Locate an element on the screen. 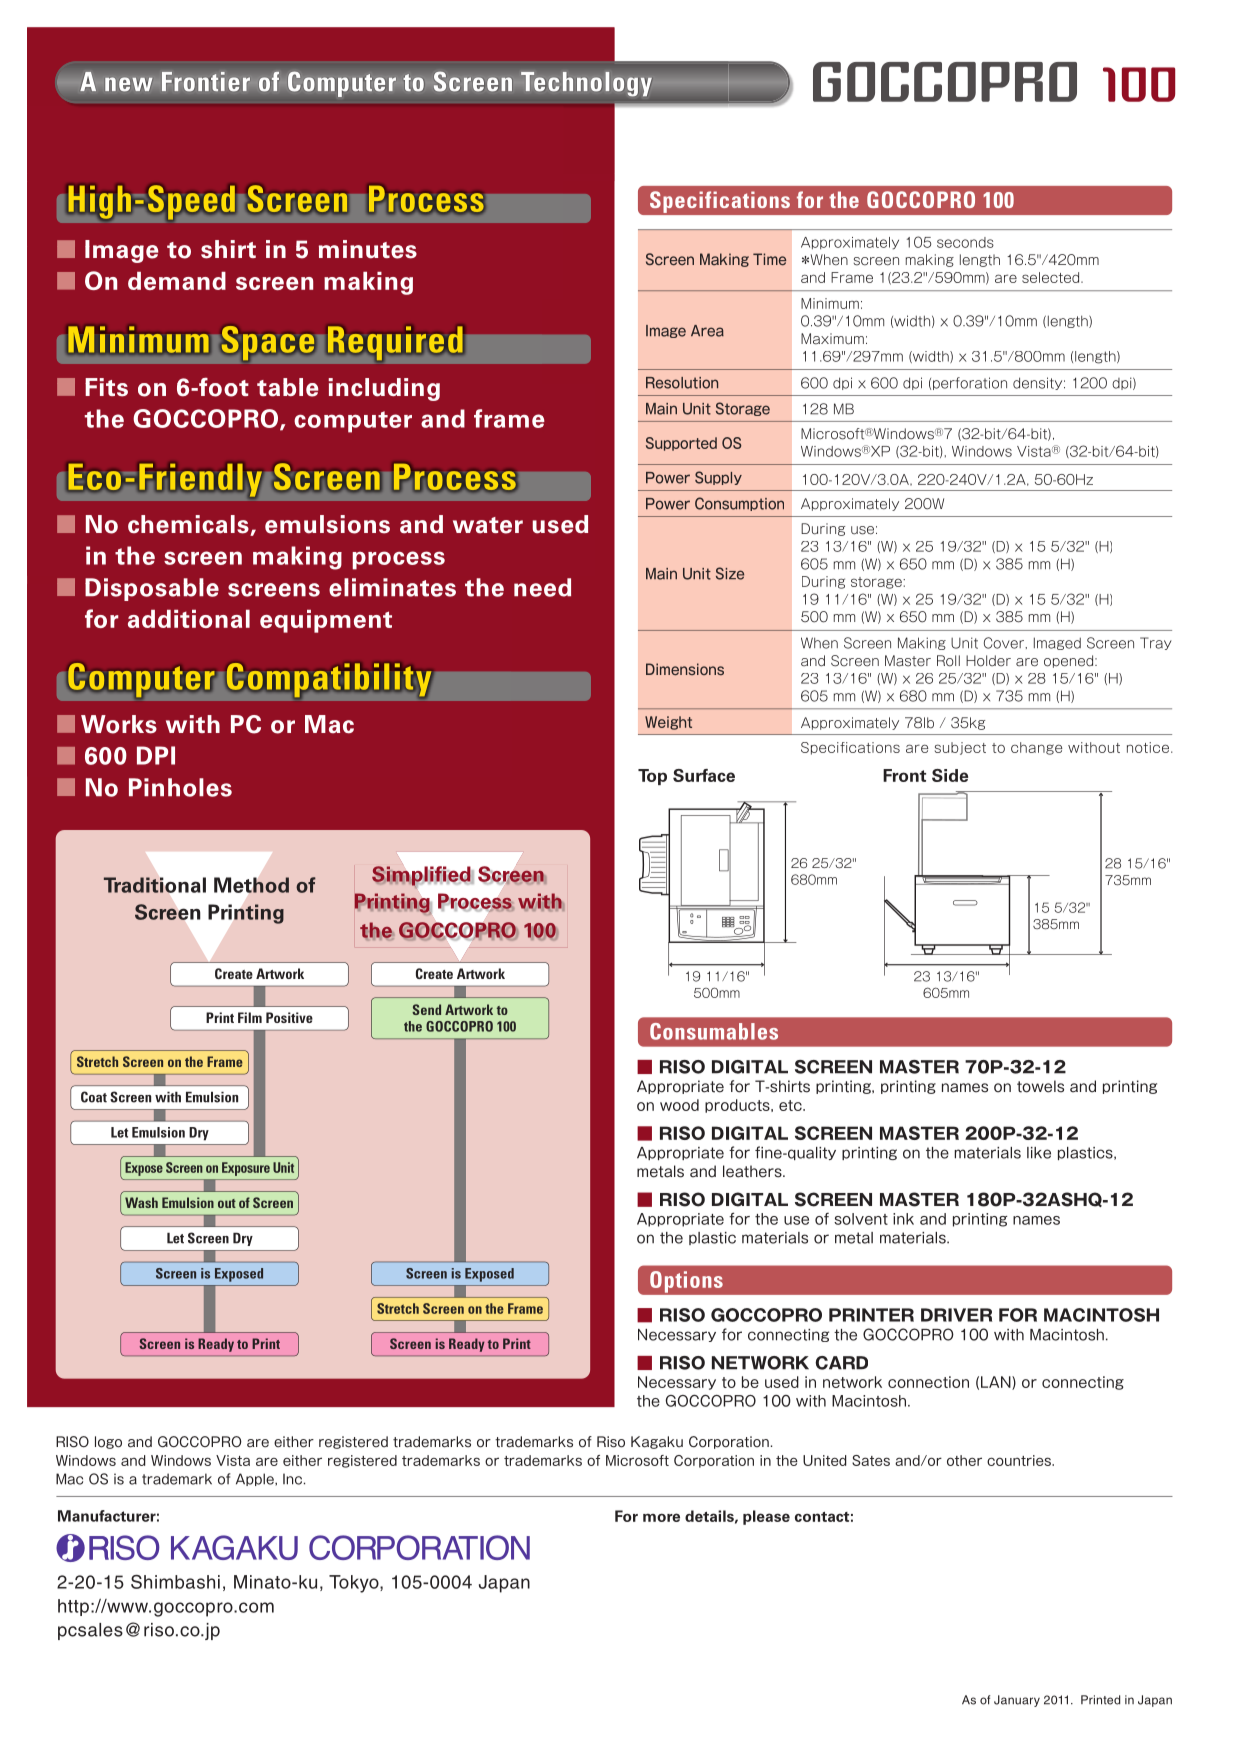 This screenshot has width=1233, height=1744. new is located at coordinates (129, 84).
